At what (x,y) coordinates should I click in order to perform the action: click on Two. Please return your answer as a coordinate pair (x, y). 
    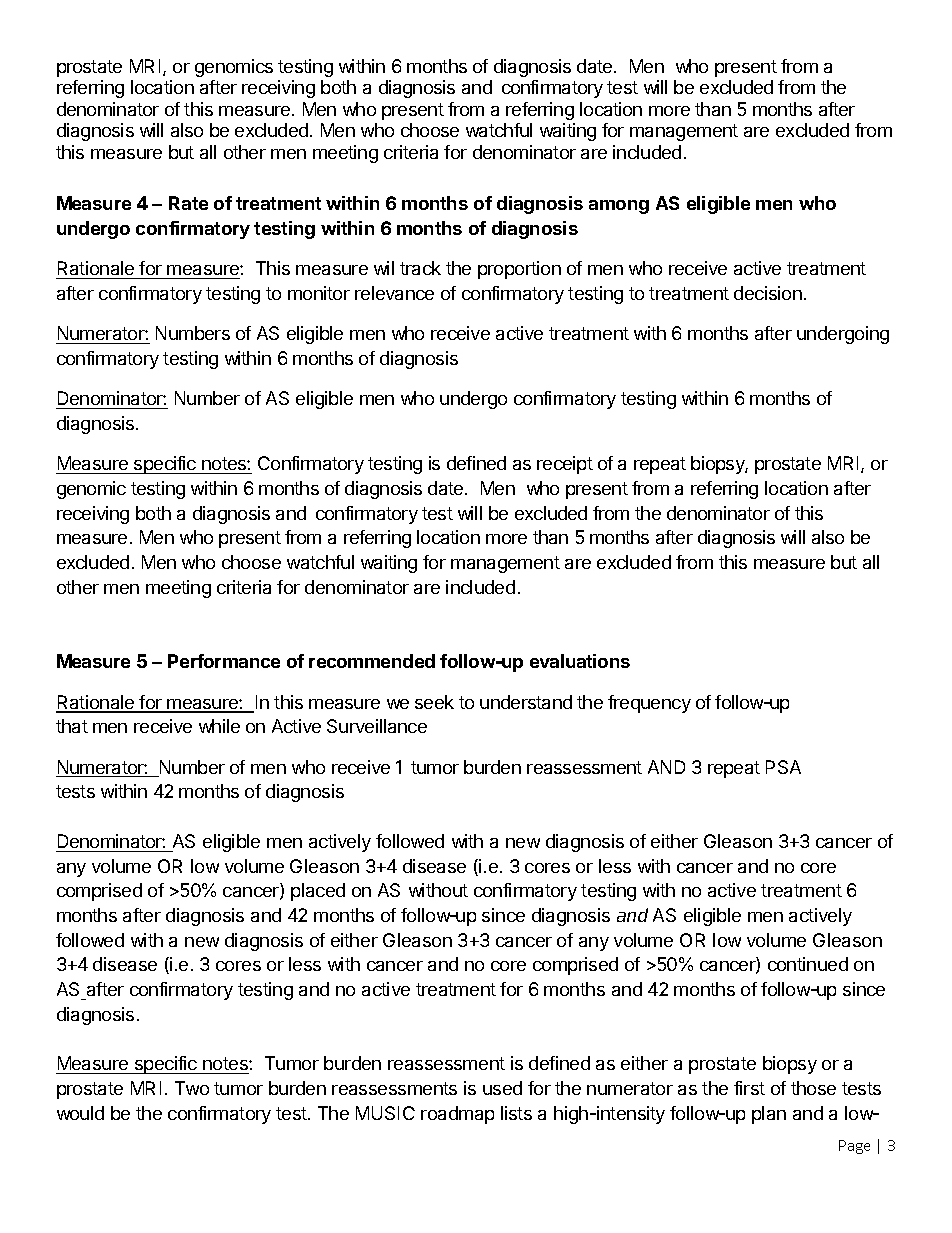
    Looking at the image, I should click on (192, 1088).
